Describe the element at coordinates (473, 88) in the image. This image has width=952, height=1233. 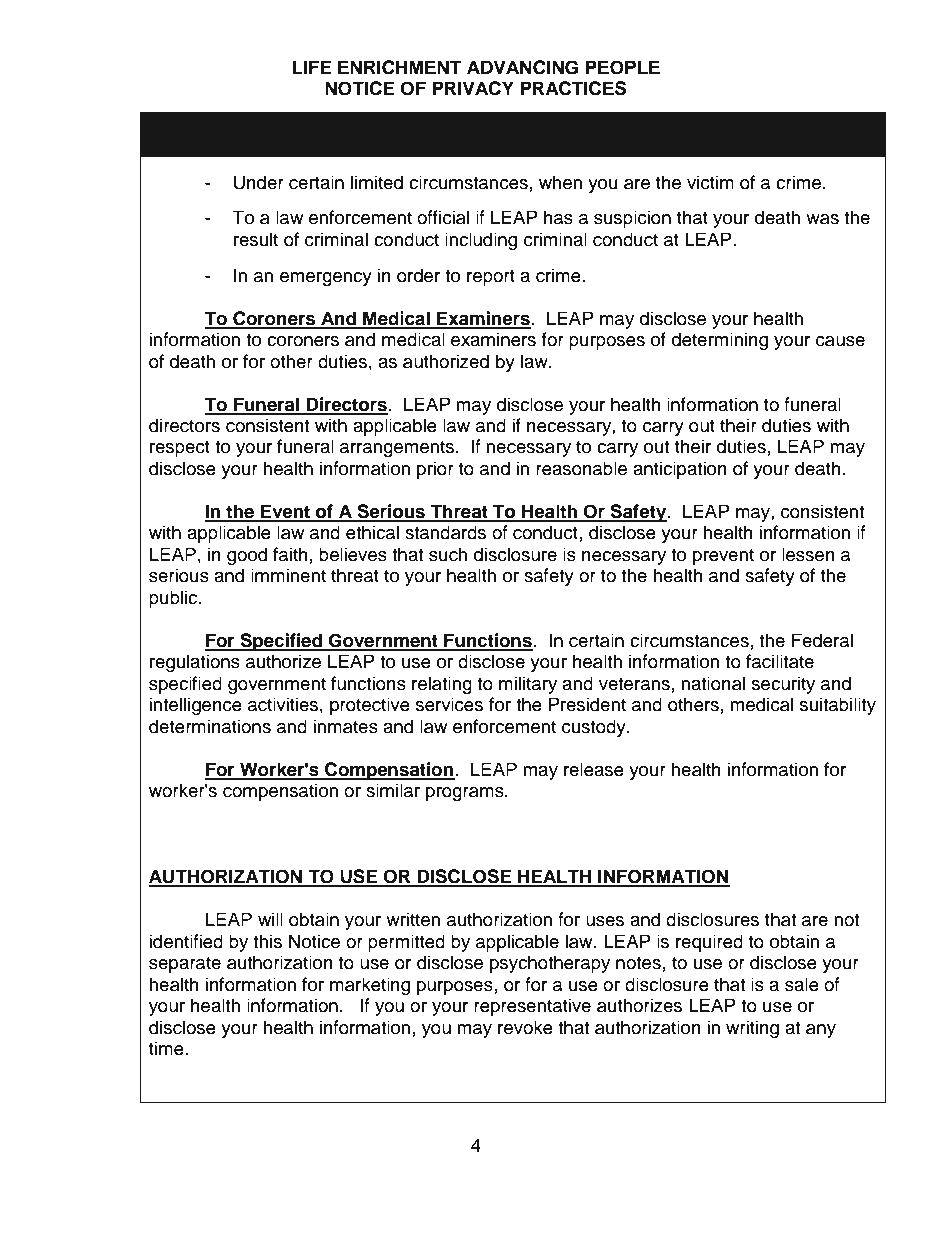
I see `PRIVACY` at that location.
